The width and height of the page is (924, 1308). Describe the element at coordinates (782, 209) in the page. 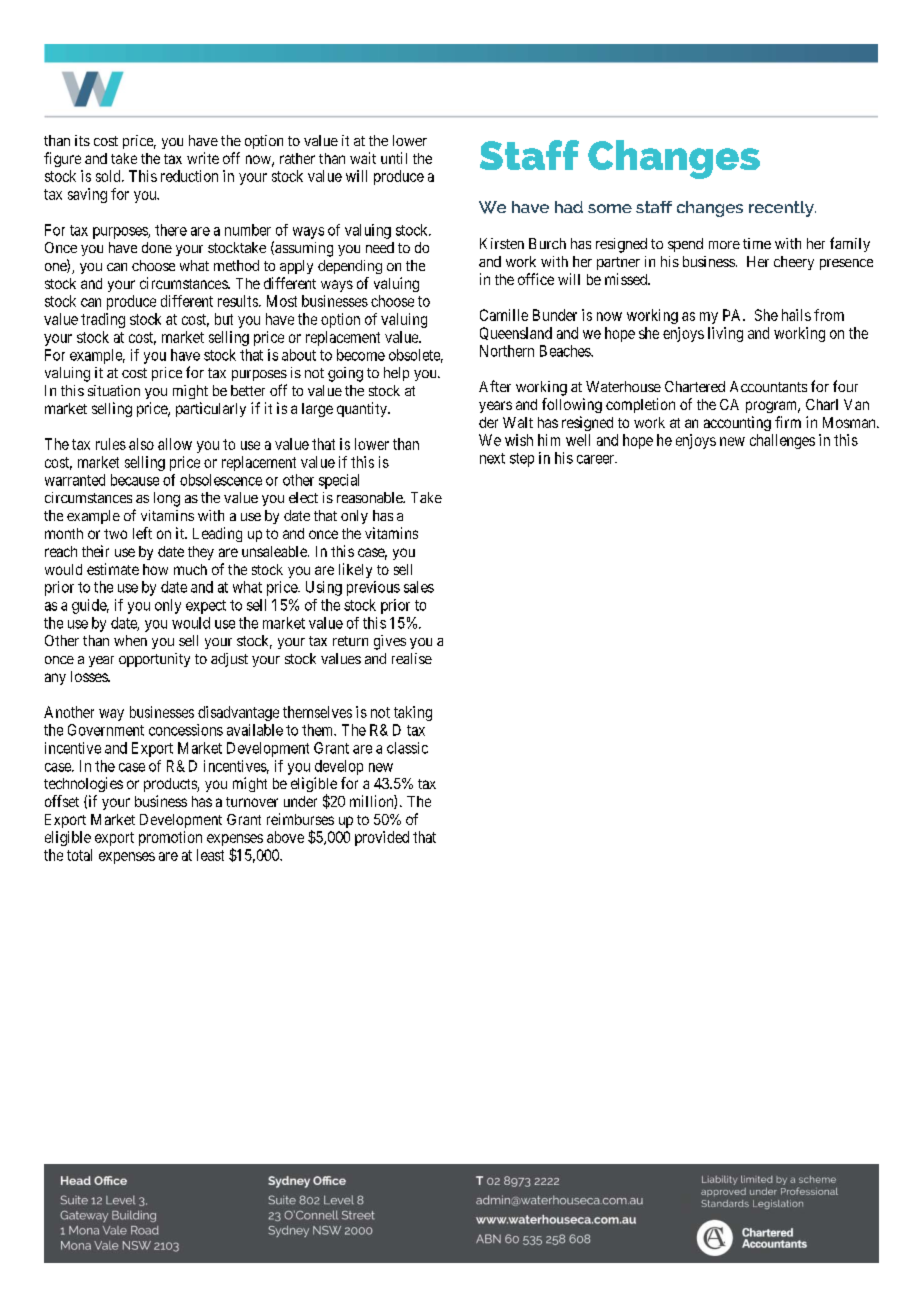

I see `recently` at that location.
